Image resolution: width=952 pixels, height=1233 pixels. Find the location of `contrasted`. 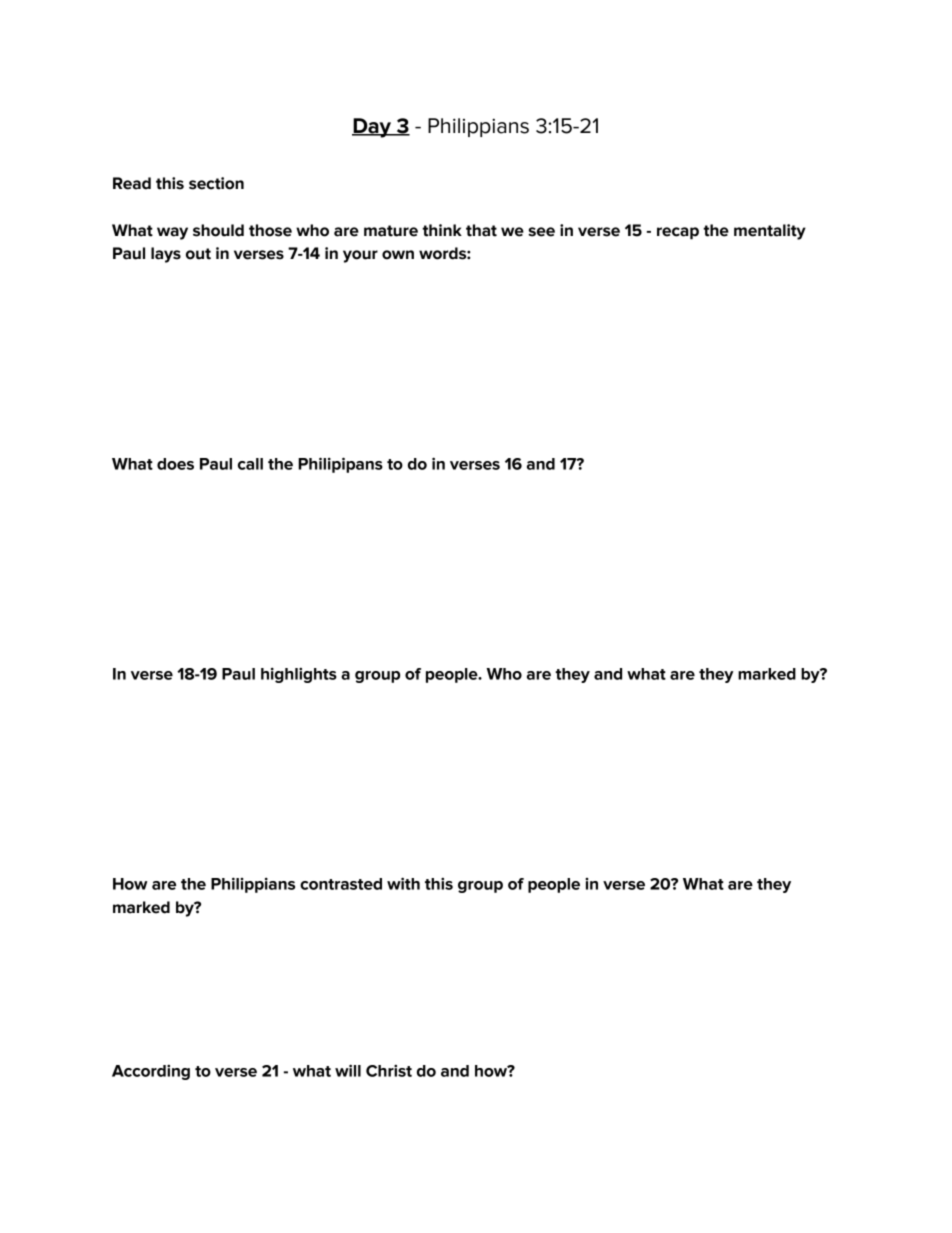

contrasted is located at coordinates (341, 884).
